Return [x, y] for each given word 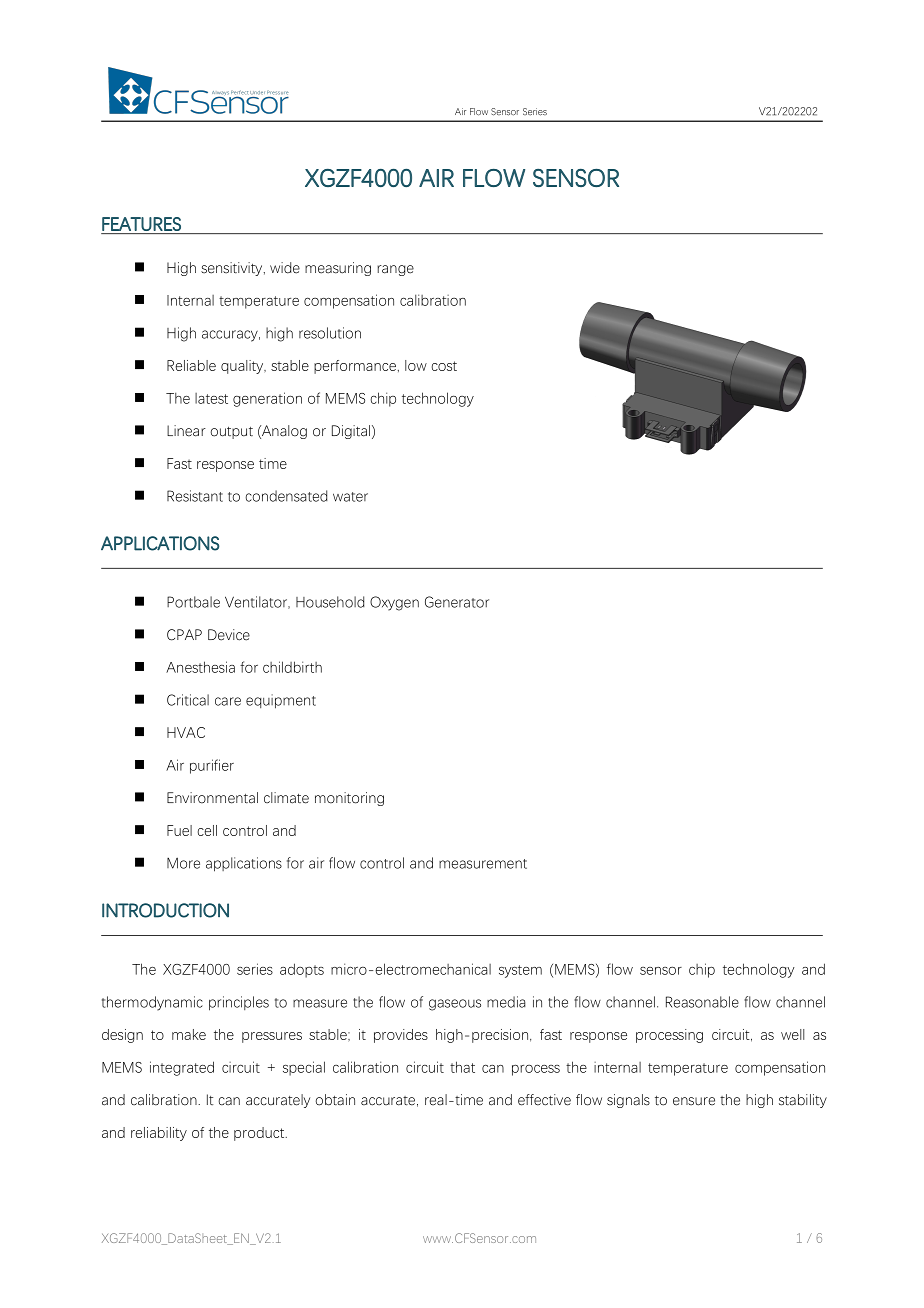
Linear [186, 431]
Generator [457, 602]
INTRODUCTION [165, 910]
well [792, 1034]
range [395, 270]
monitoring [349, 799]
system [520, 971]
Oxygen [394, 603]
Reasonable [702, 1002]
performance [355, 367]
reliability [159, 1134]
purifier [212, 766]
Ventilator [257, 602]
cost [444, 366]
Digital [351, 432]
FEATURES [141, 224]
